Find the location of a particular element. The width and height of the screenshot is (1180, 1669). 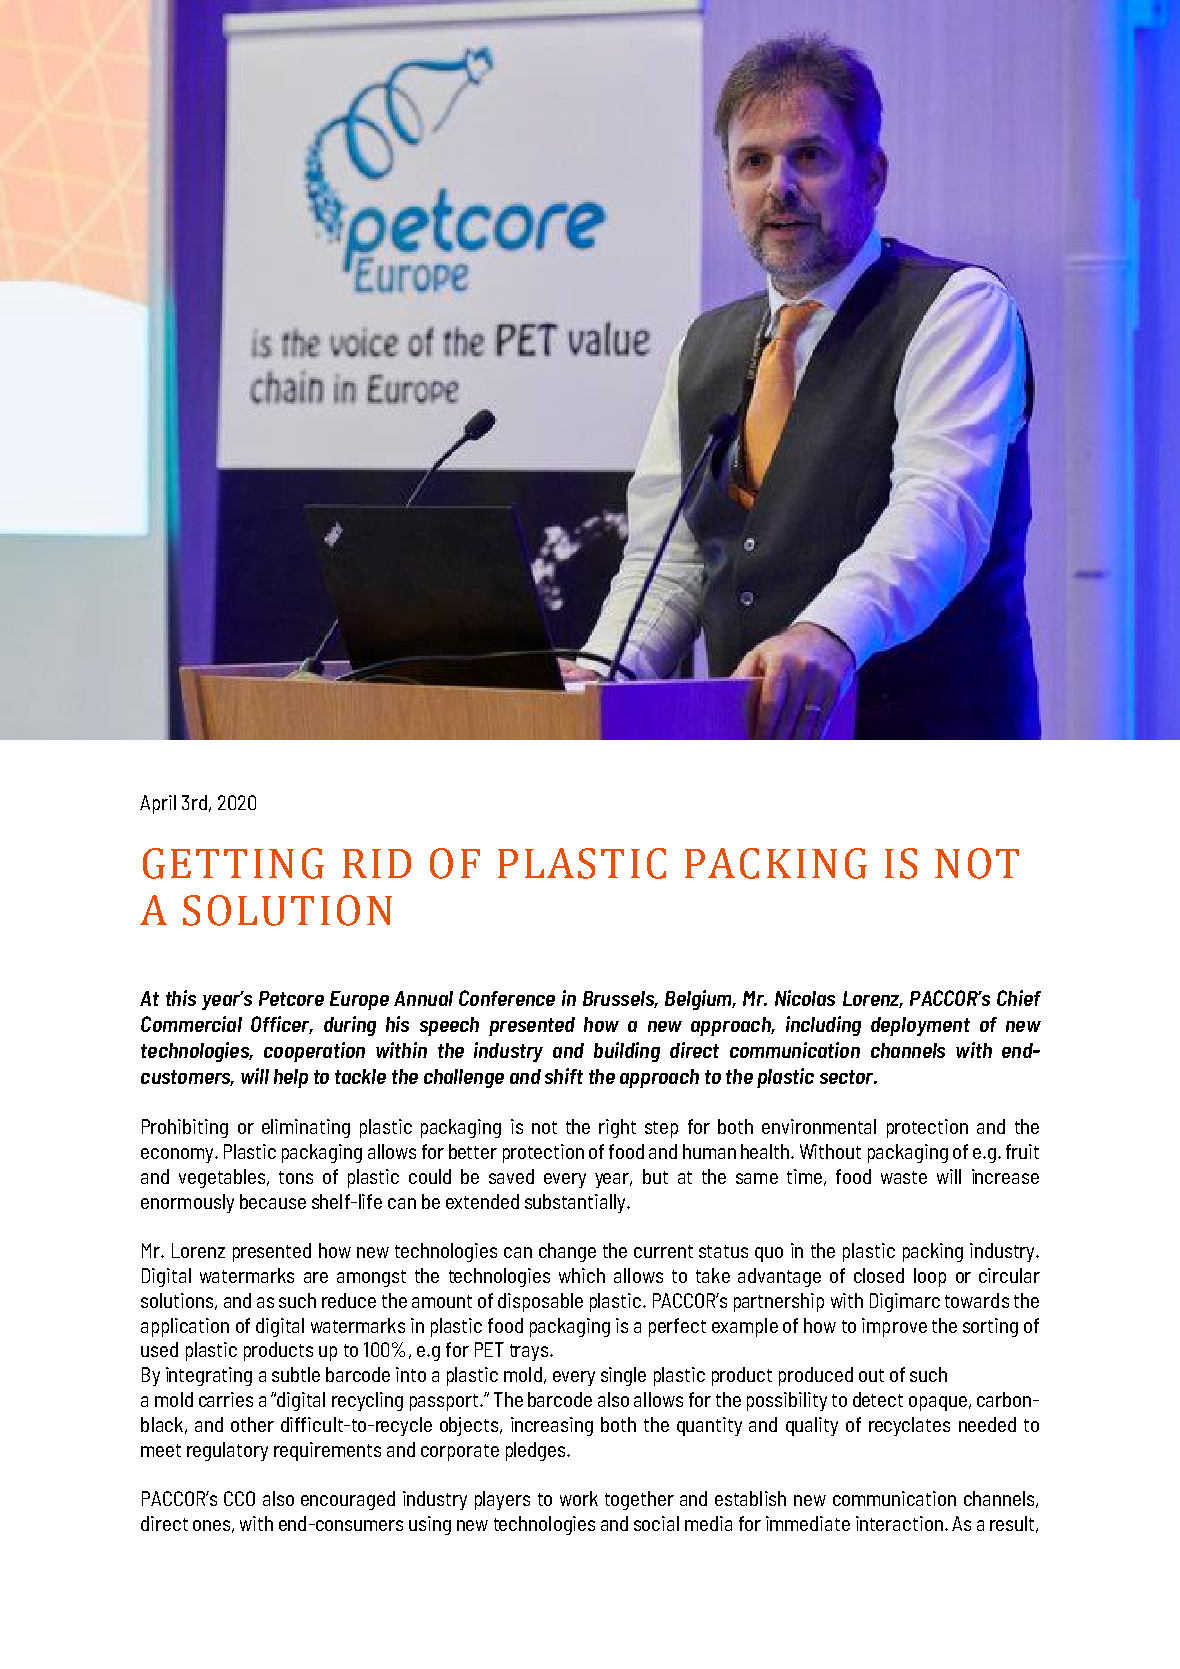

but is located at coordinates (655, 1176).
